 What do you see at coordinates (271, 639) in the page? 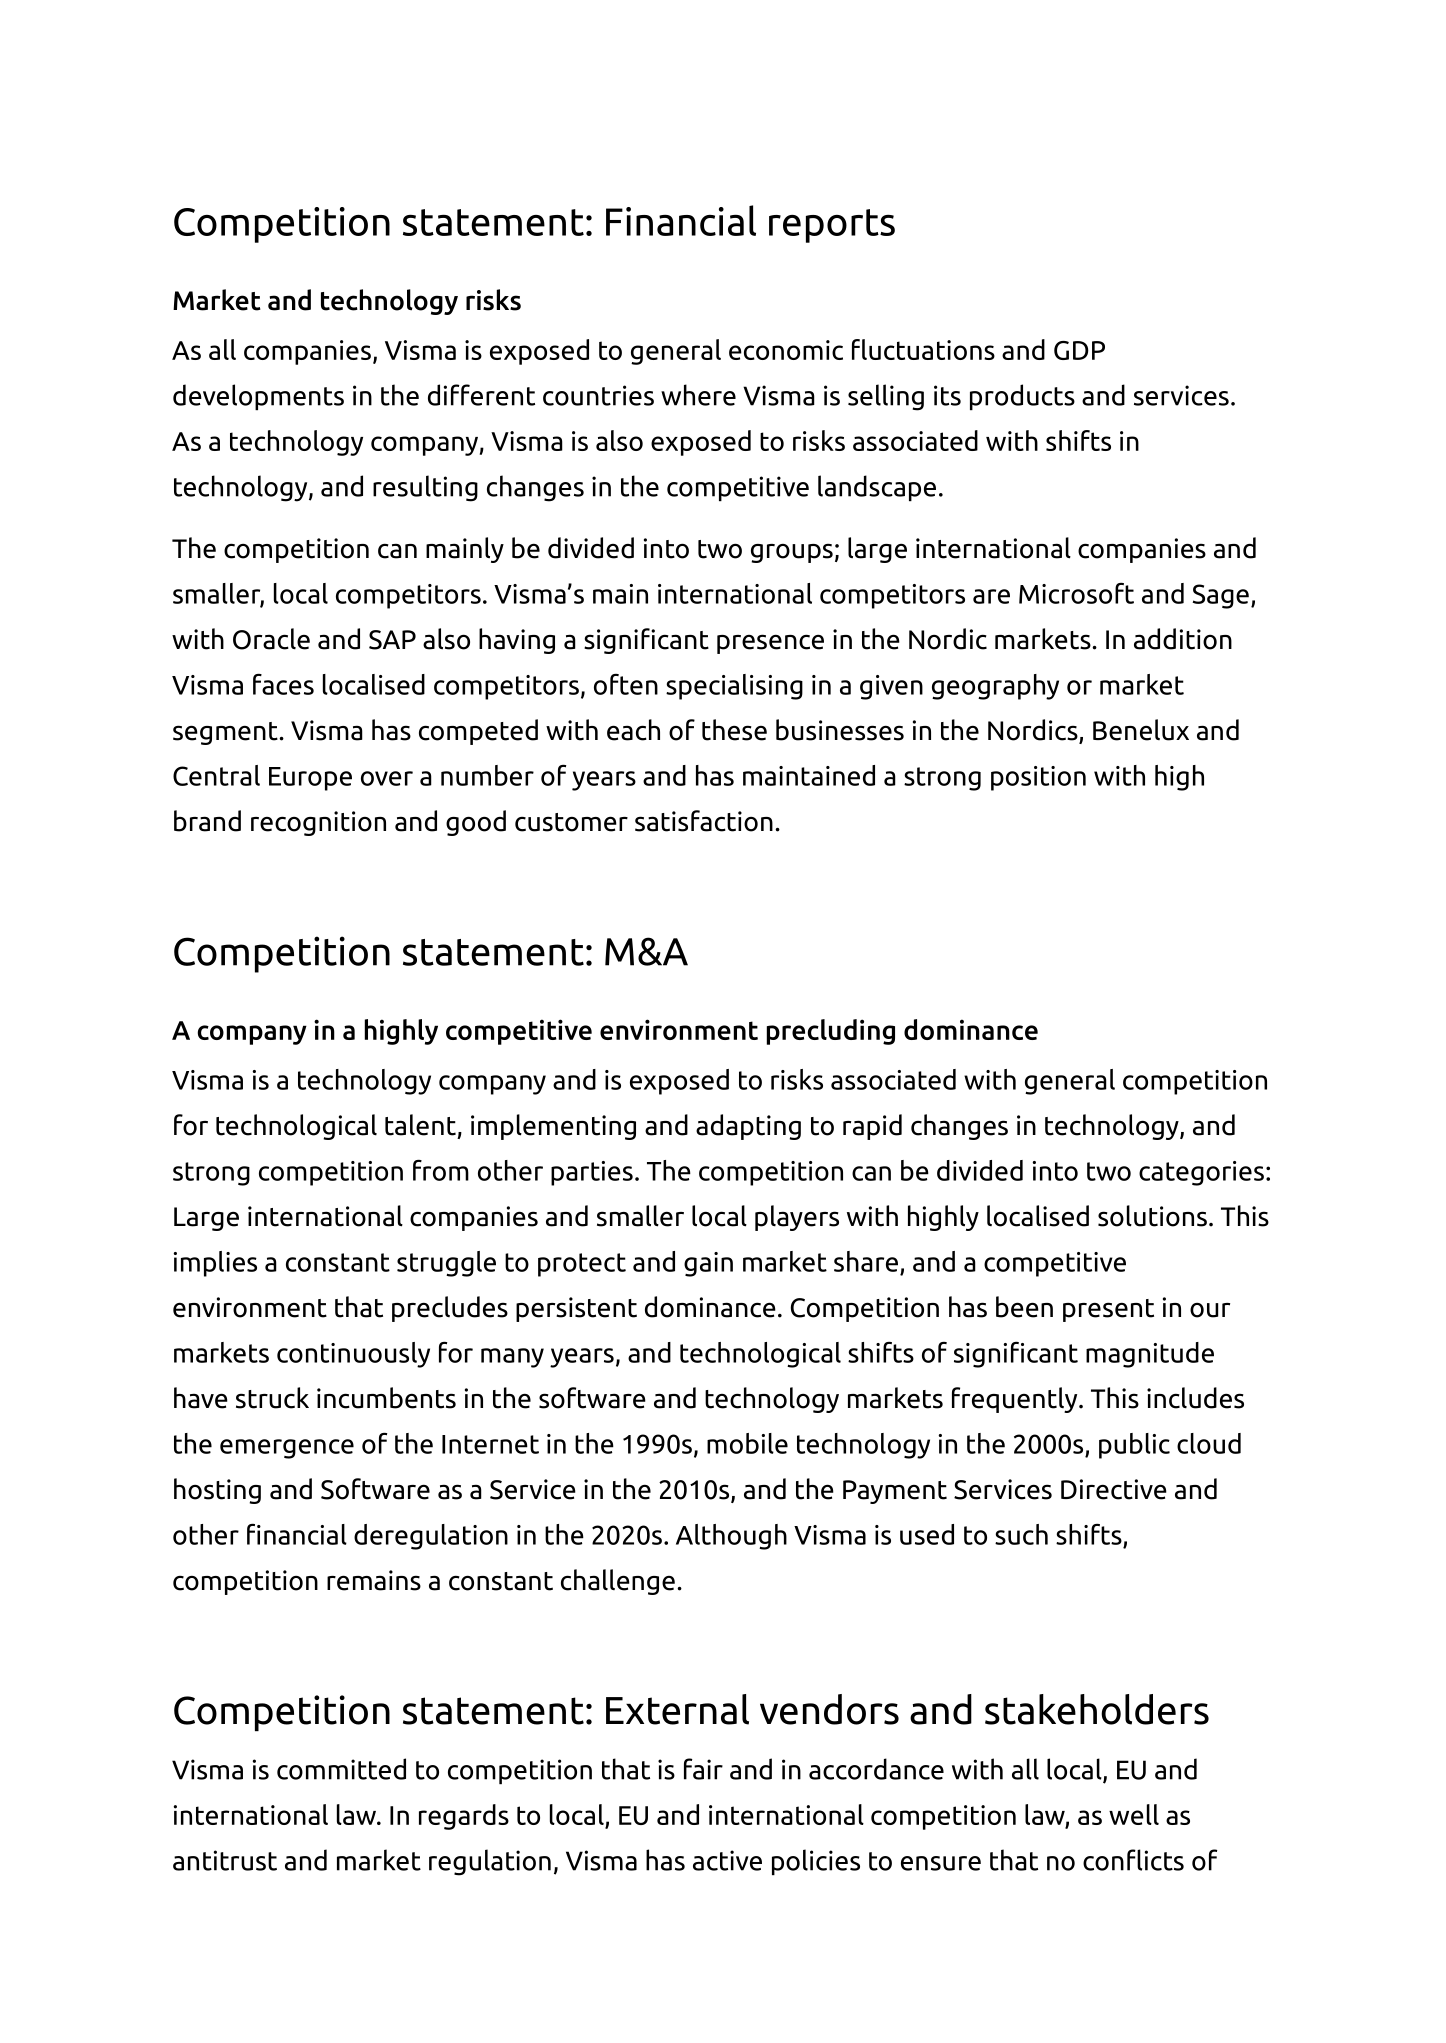
I see `Oracle` at bounding box center [271, 639].
